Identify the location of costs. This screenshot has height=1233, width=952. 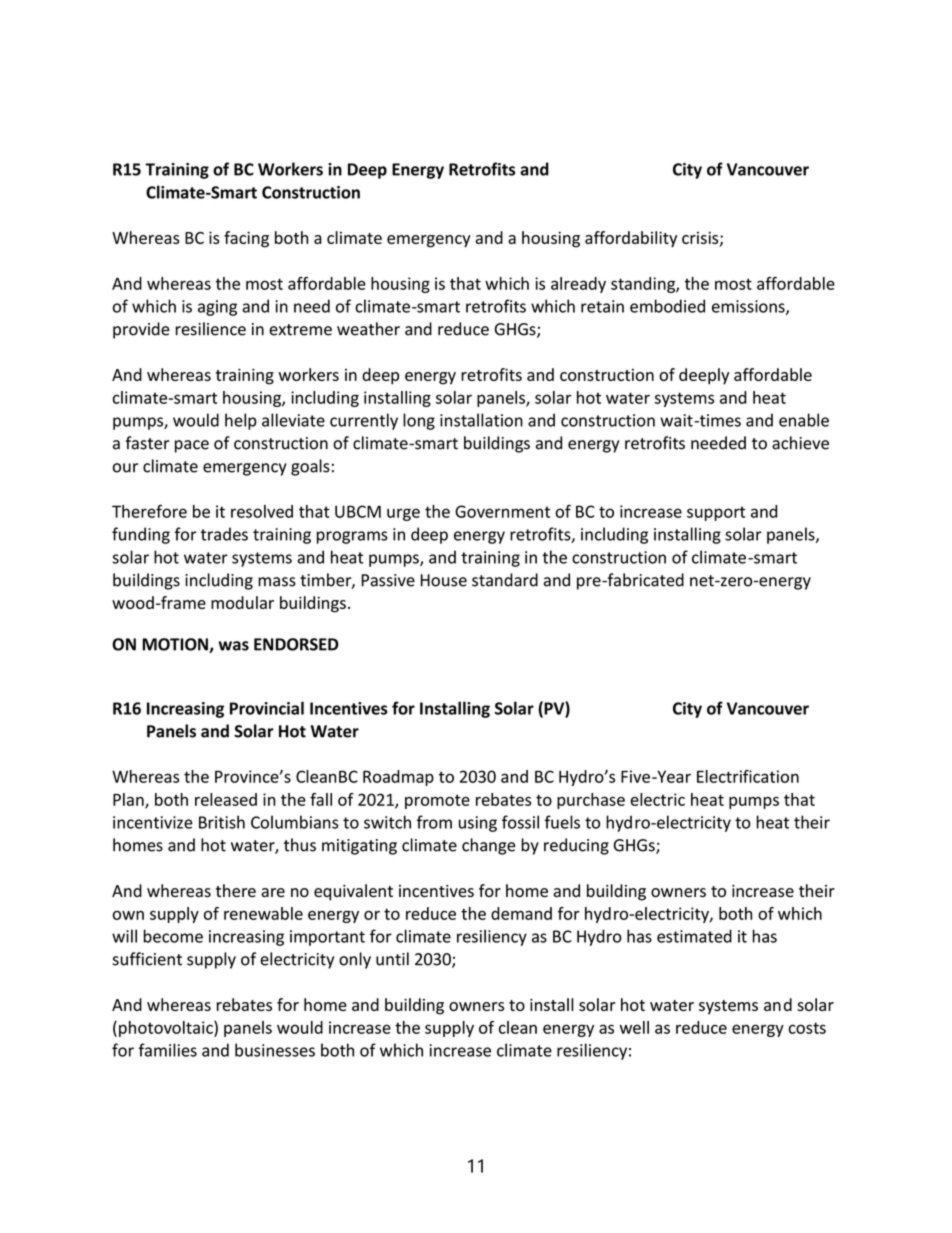
(807, 1028).
